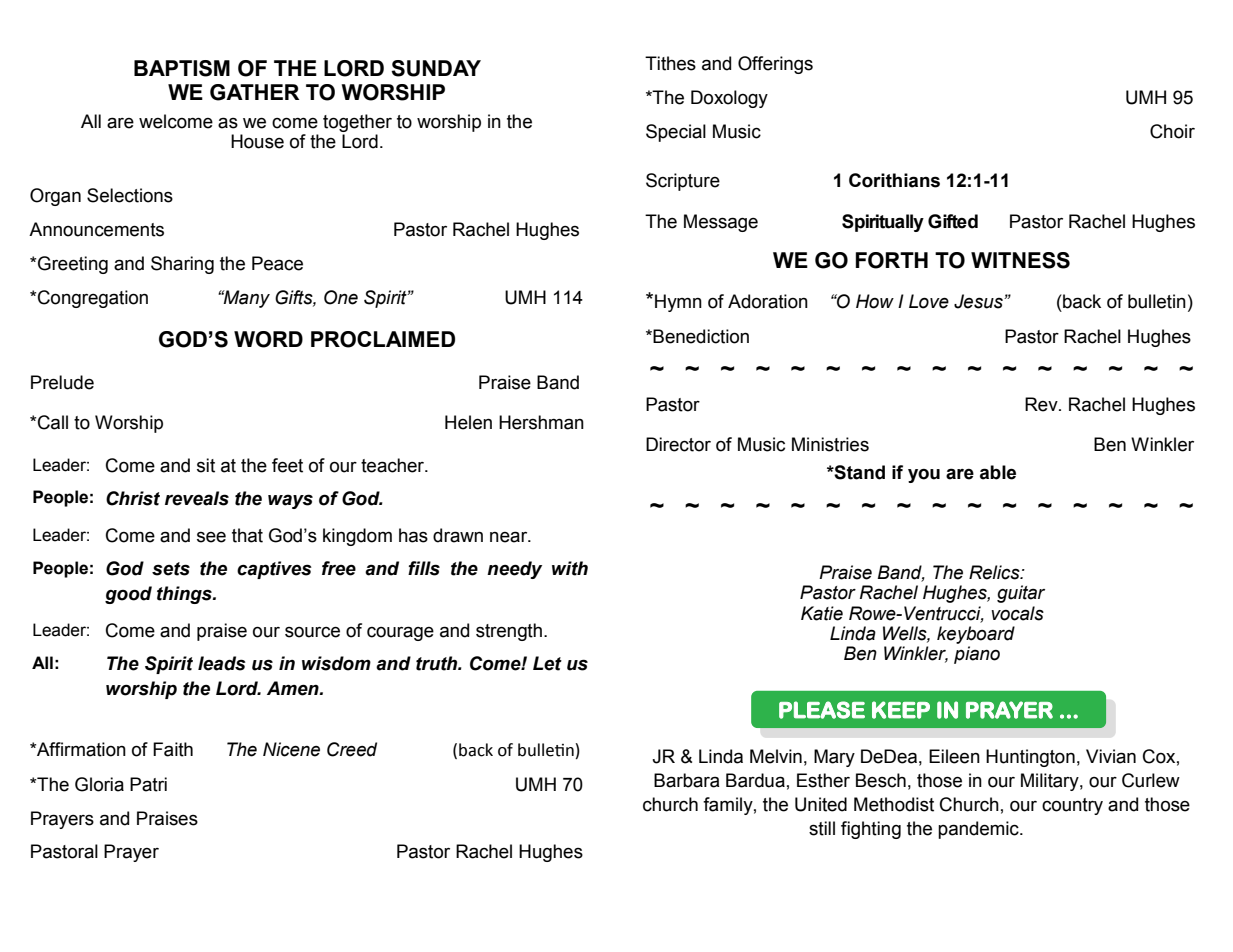 This screenshot has width=1233, height=952. I want to click on able, so click(998, 472).
